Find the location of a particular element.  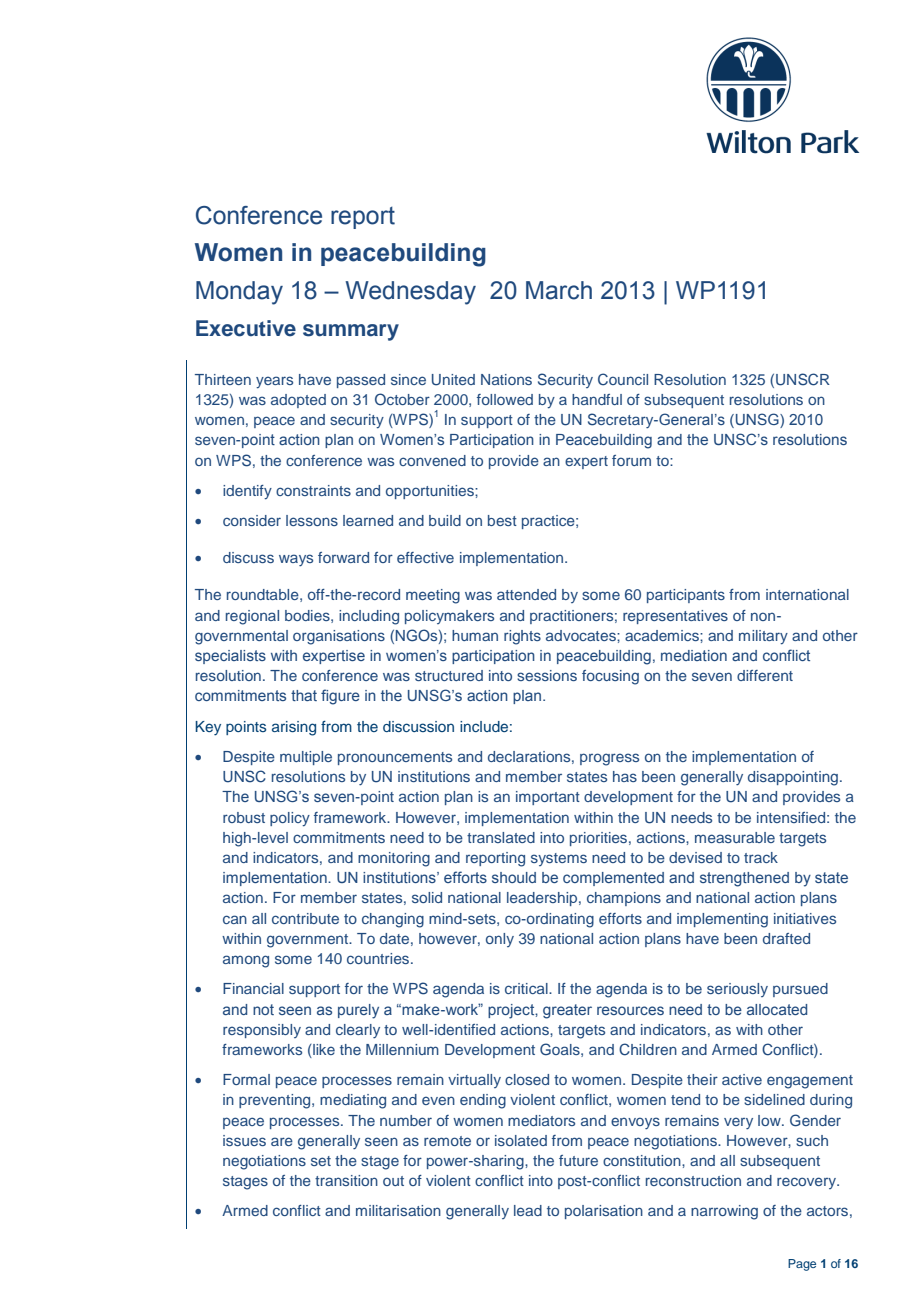

important is located at coordinates (548, 798).
